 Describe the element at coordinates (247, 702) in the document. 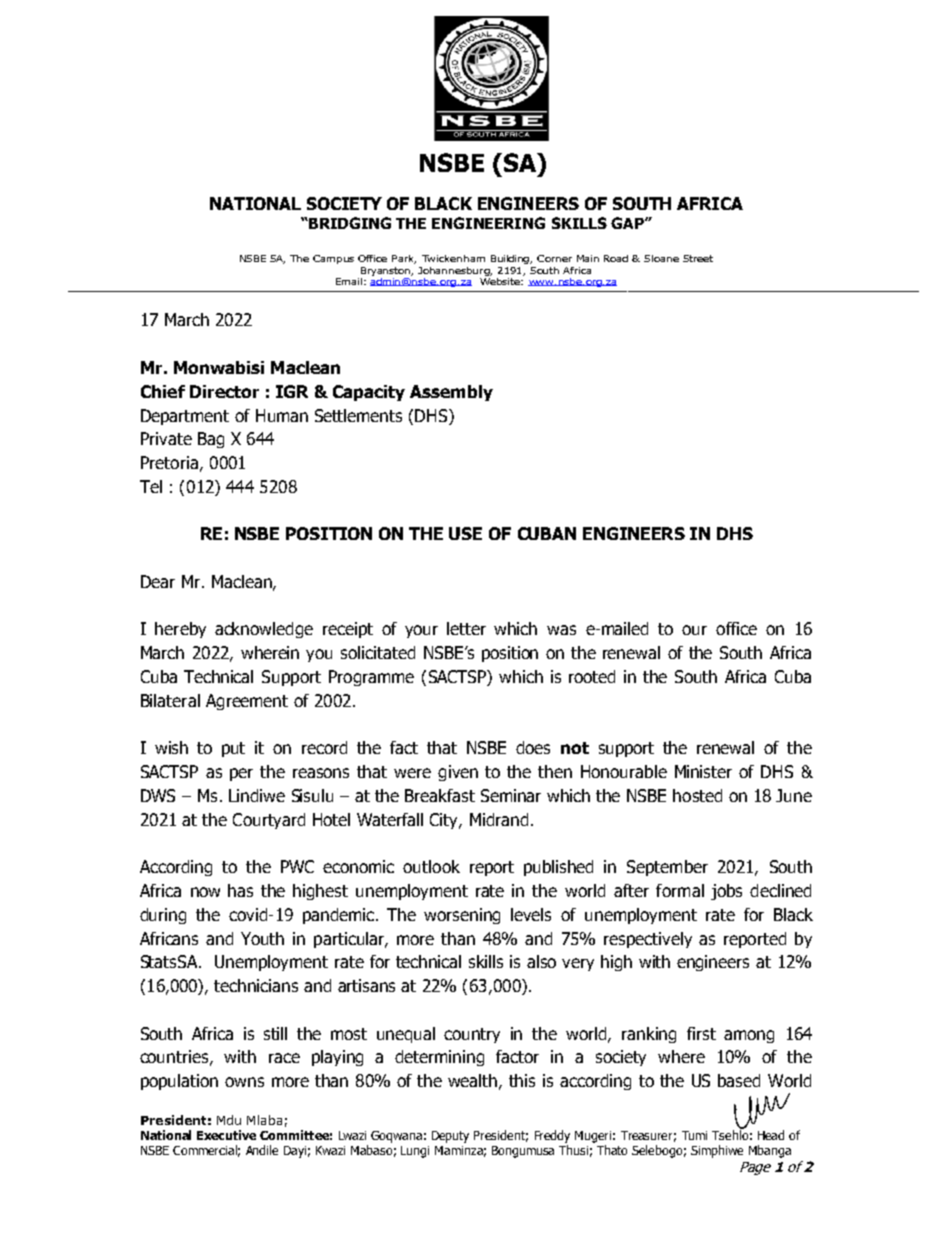

I see `Agreement` at that location.
